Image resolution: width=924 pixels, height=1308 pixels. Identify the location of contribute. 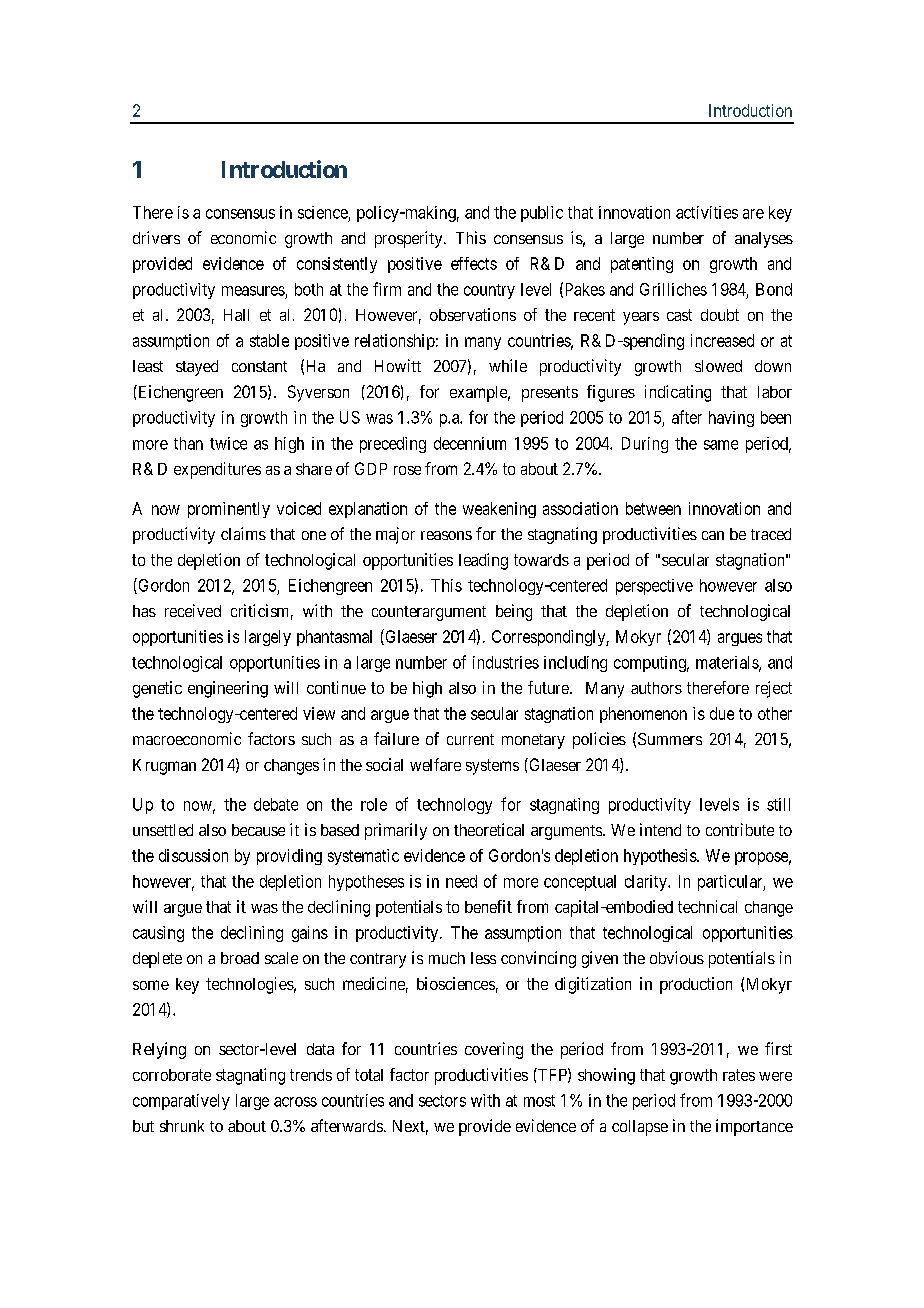
(740, 829).
